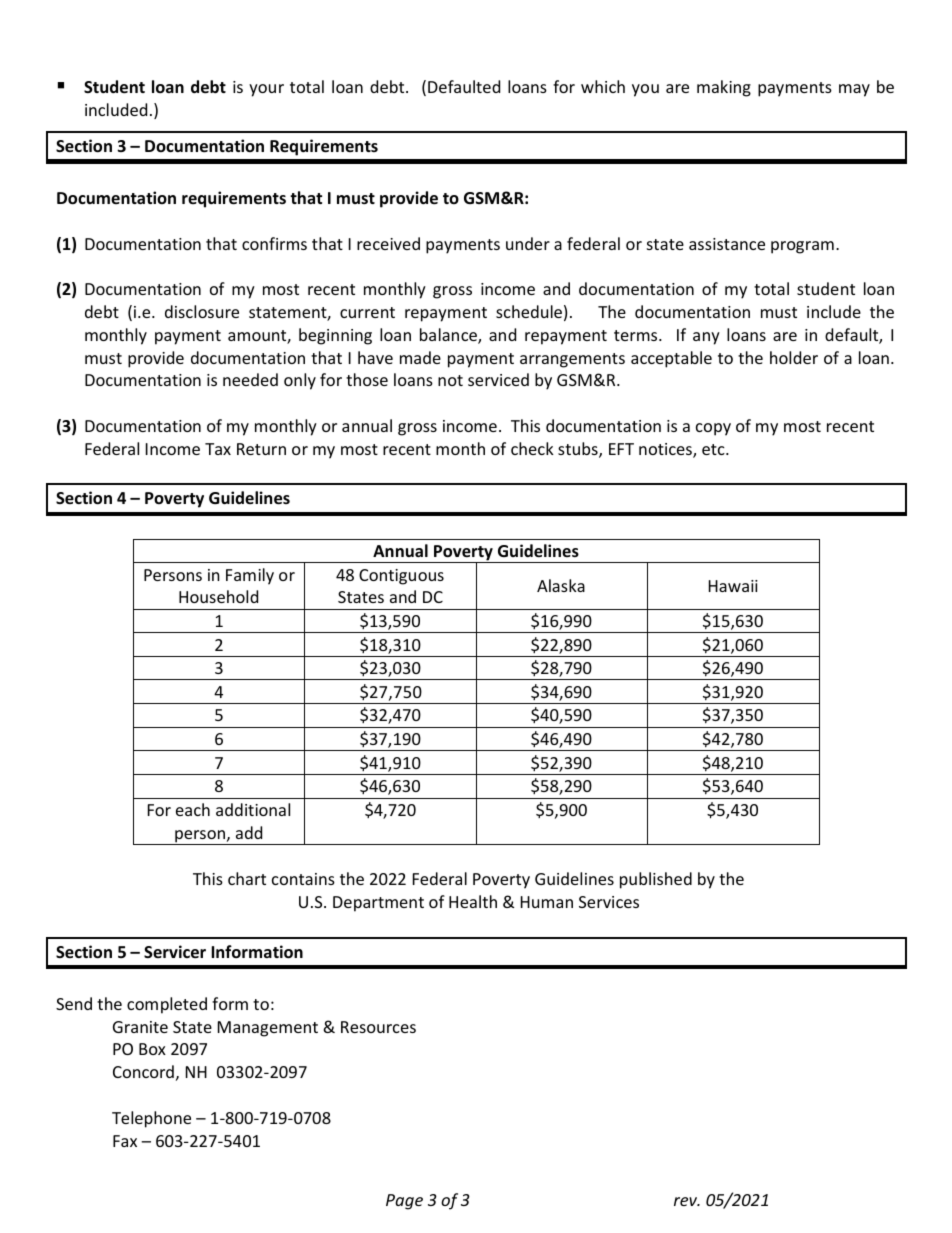 This document has width=952, height=1233. I want to click on Servicer, so click(175, 952).
